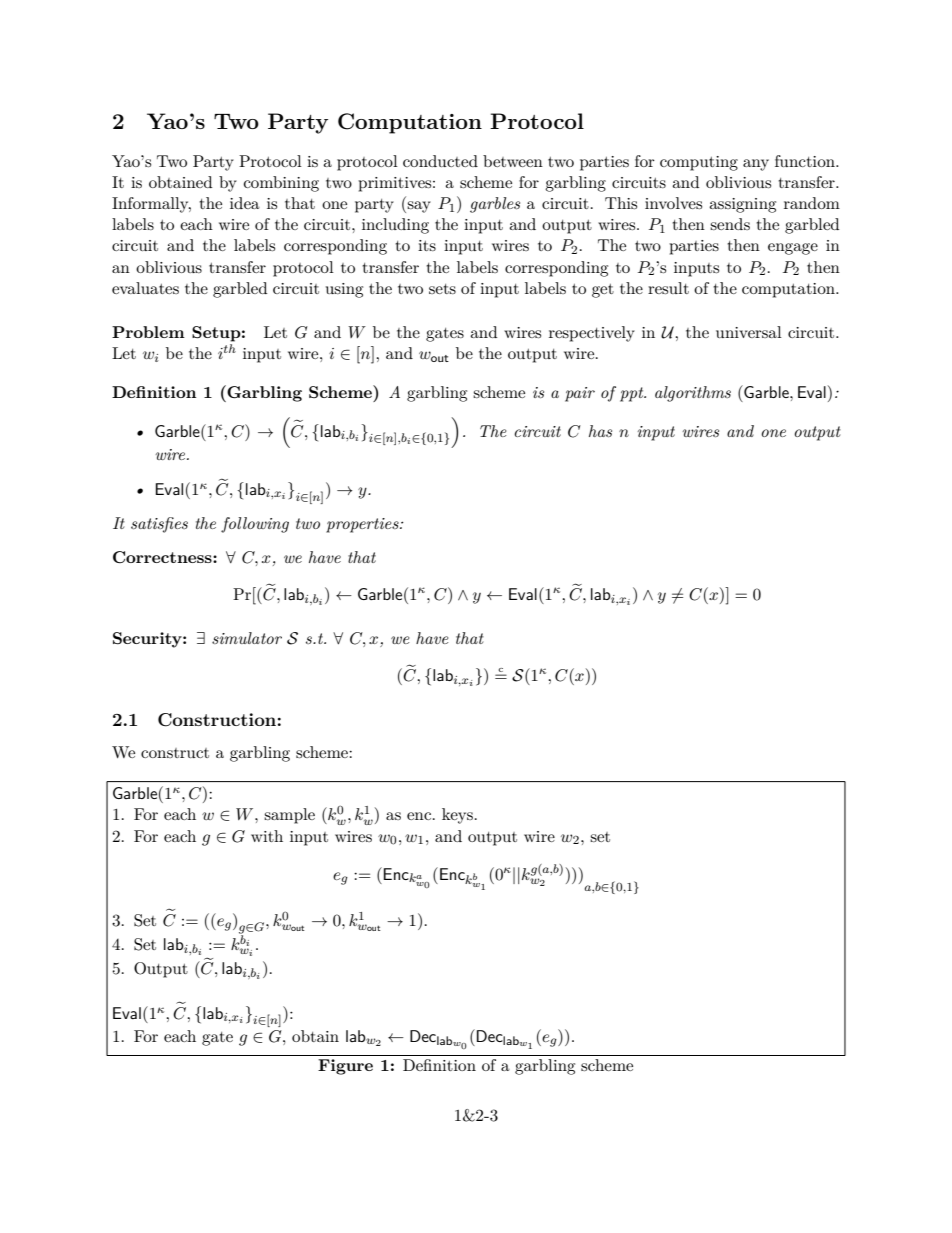  Describe the element at coordinates (245, 203) in the image. I see `idea` at that location.
